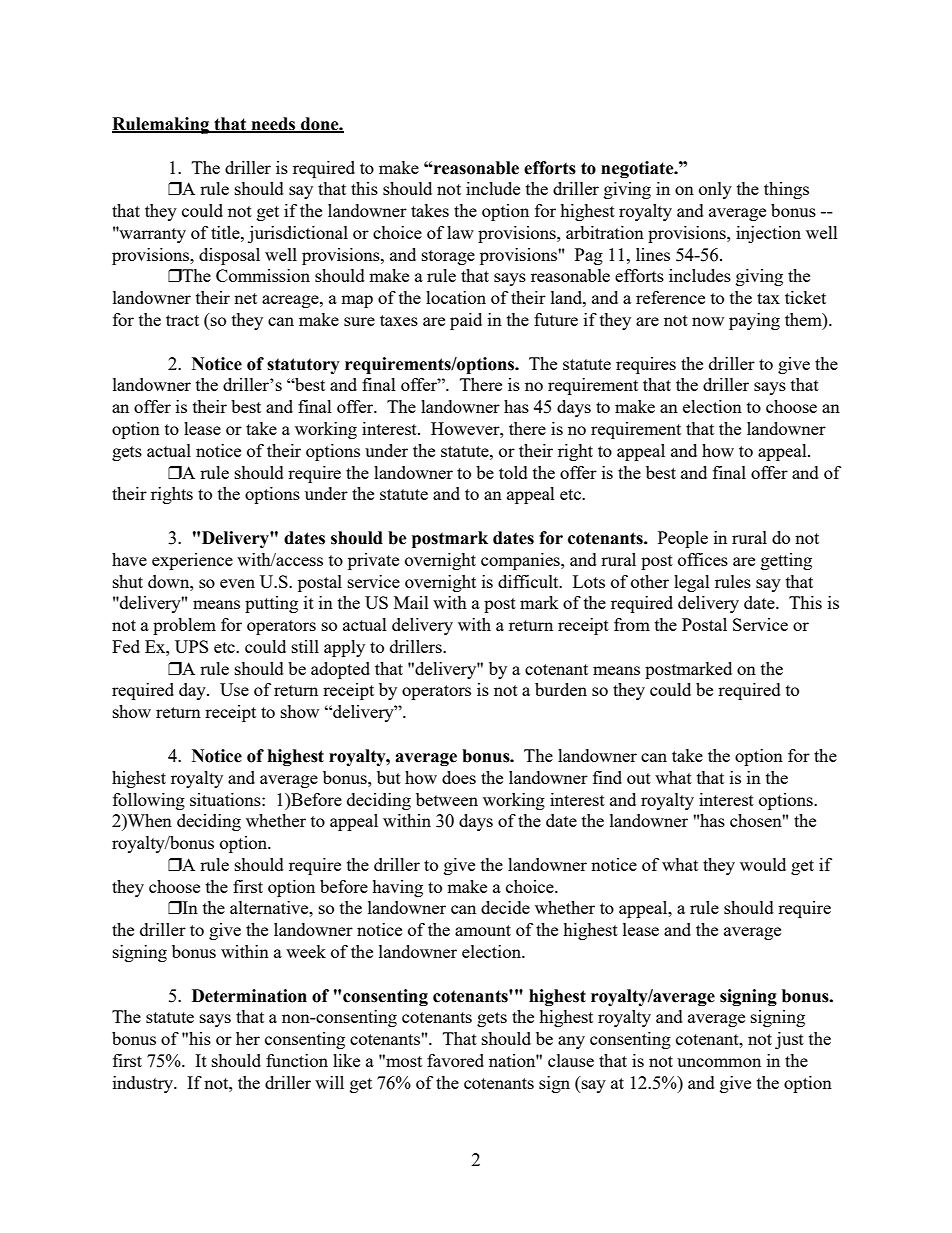  I want to click on paid, so click(466, 321).
